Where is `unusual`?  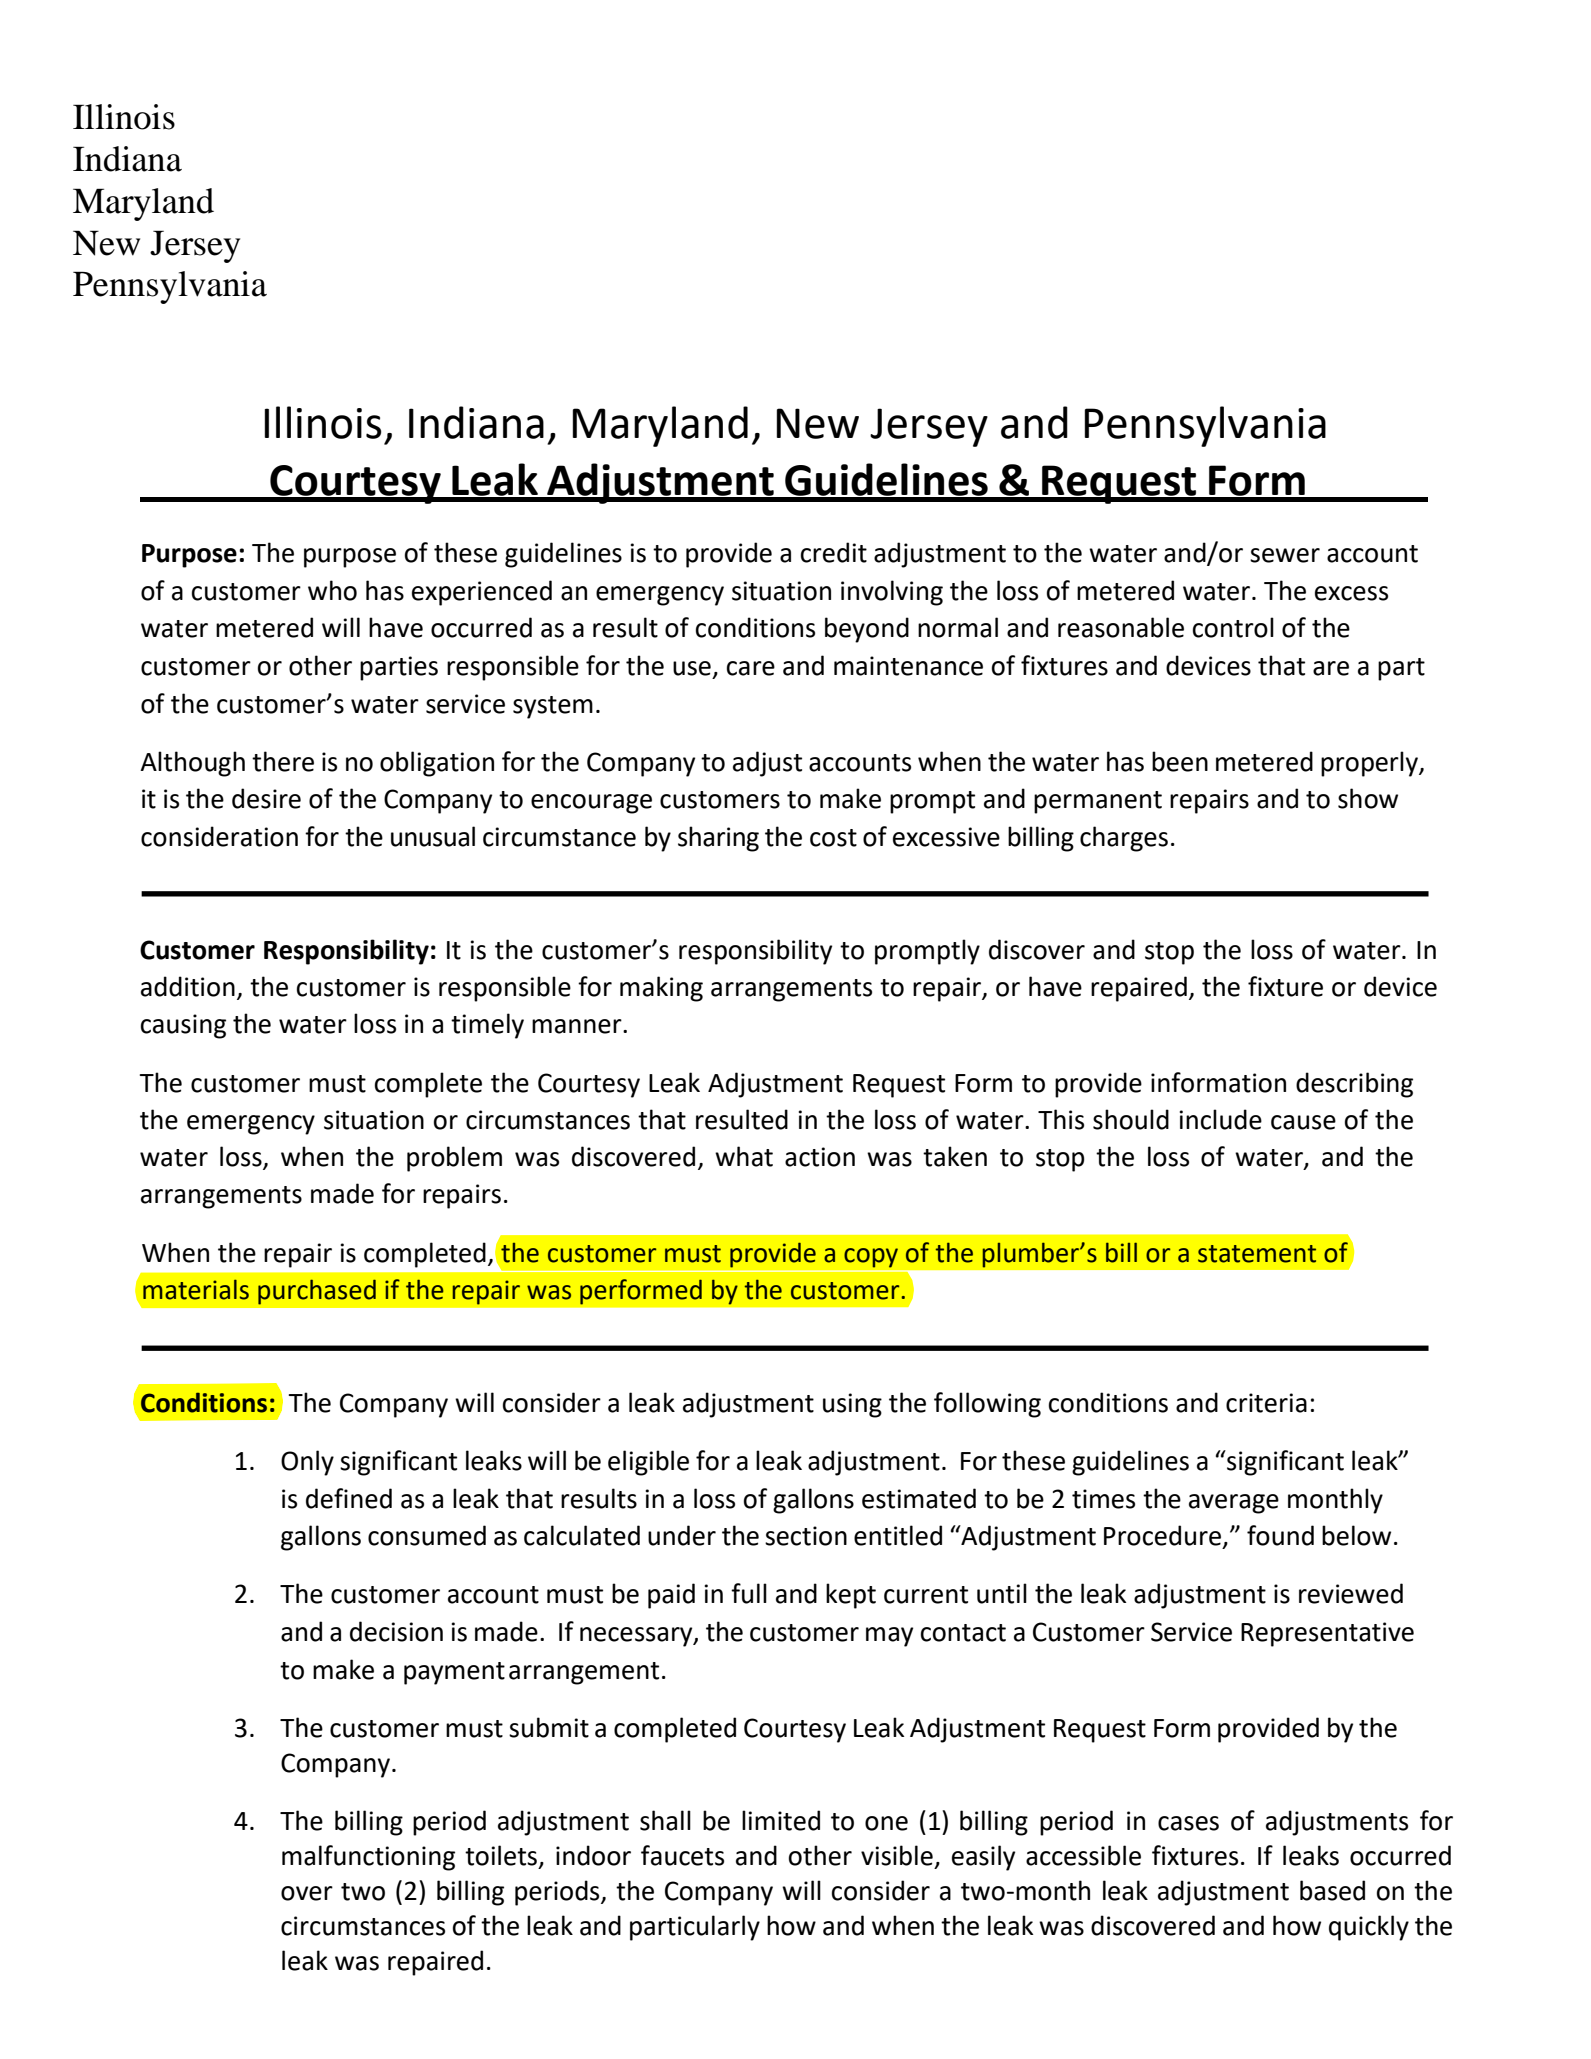 unusual is located at coordinates (433, 836).
